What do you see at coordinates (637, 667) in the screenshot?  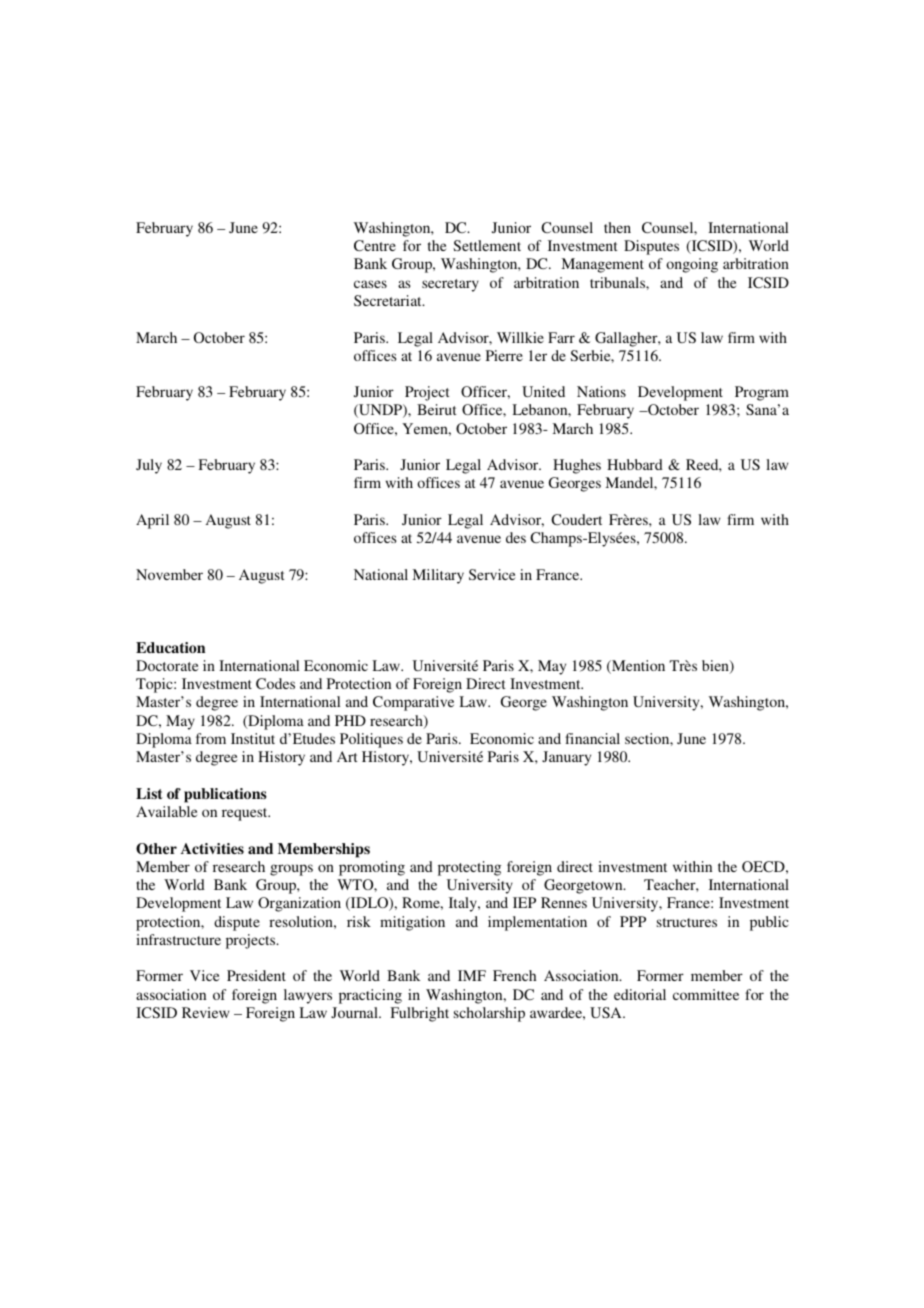 I see `Mention` at bounding box center [637, 667].
